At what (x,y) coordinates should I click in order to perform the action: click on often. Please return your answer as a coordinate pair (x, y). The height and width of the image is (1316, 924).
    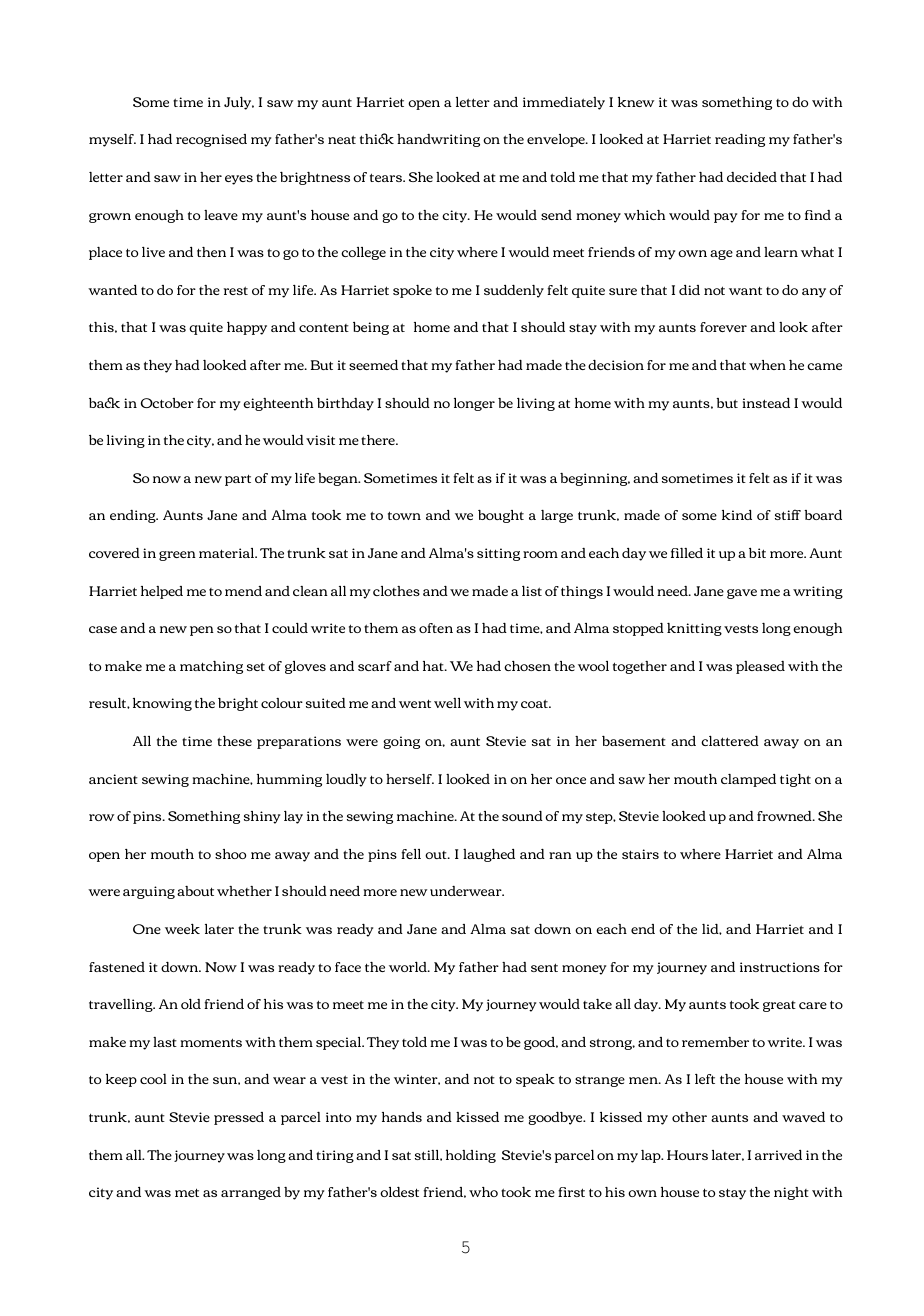
    Looking at the image, I should click on (436, 628).
